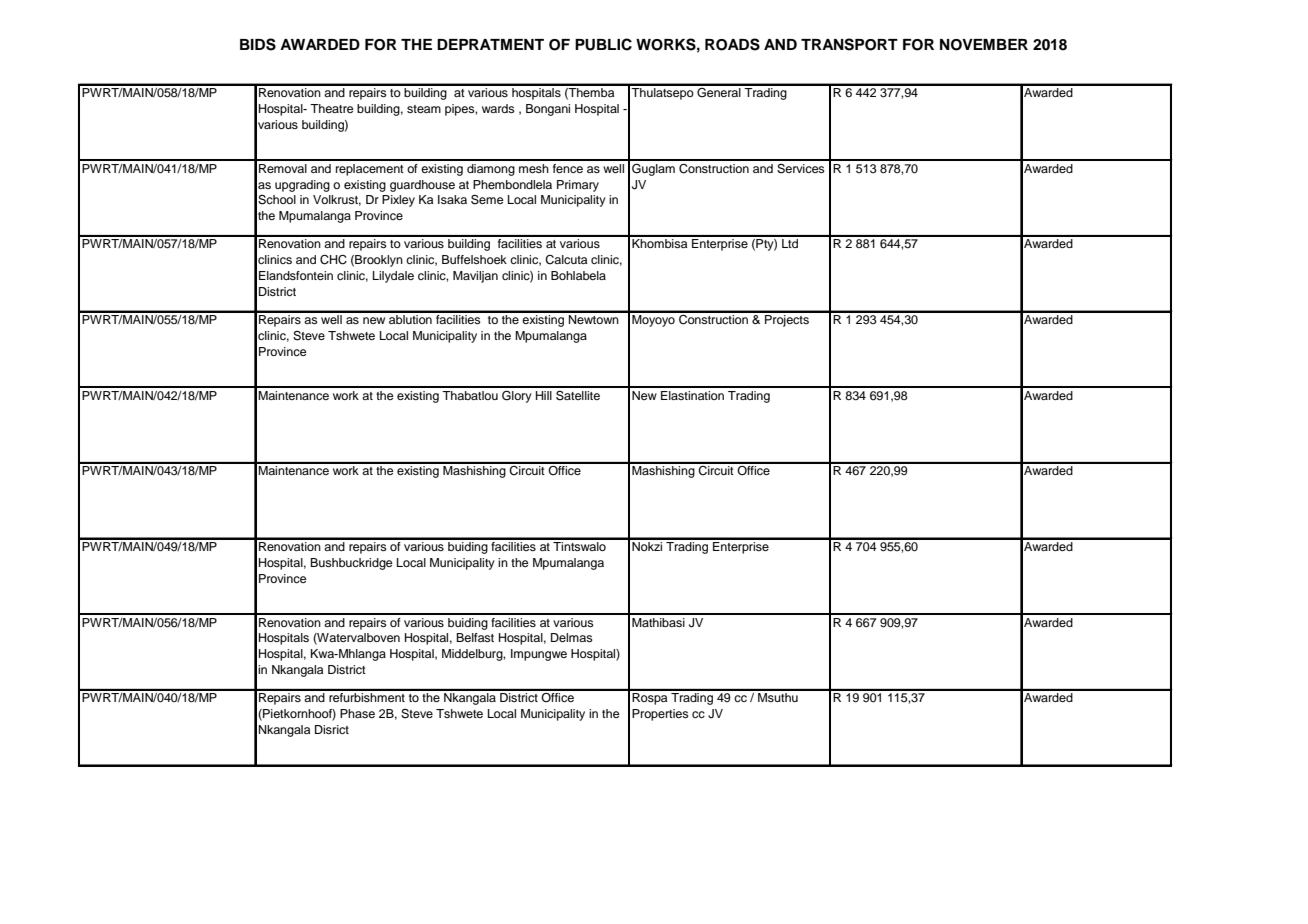 The height and width of the screenshot is (924, 1308). What do you see at coordinates (258, 44) in the screenshot?
I see `BIDS` at bounding box center [258, 44].
